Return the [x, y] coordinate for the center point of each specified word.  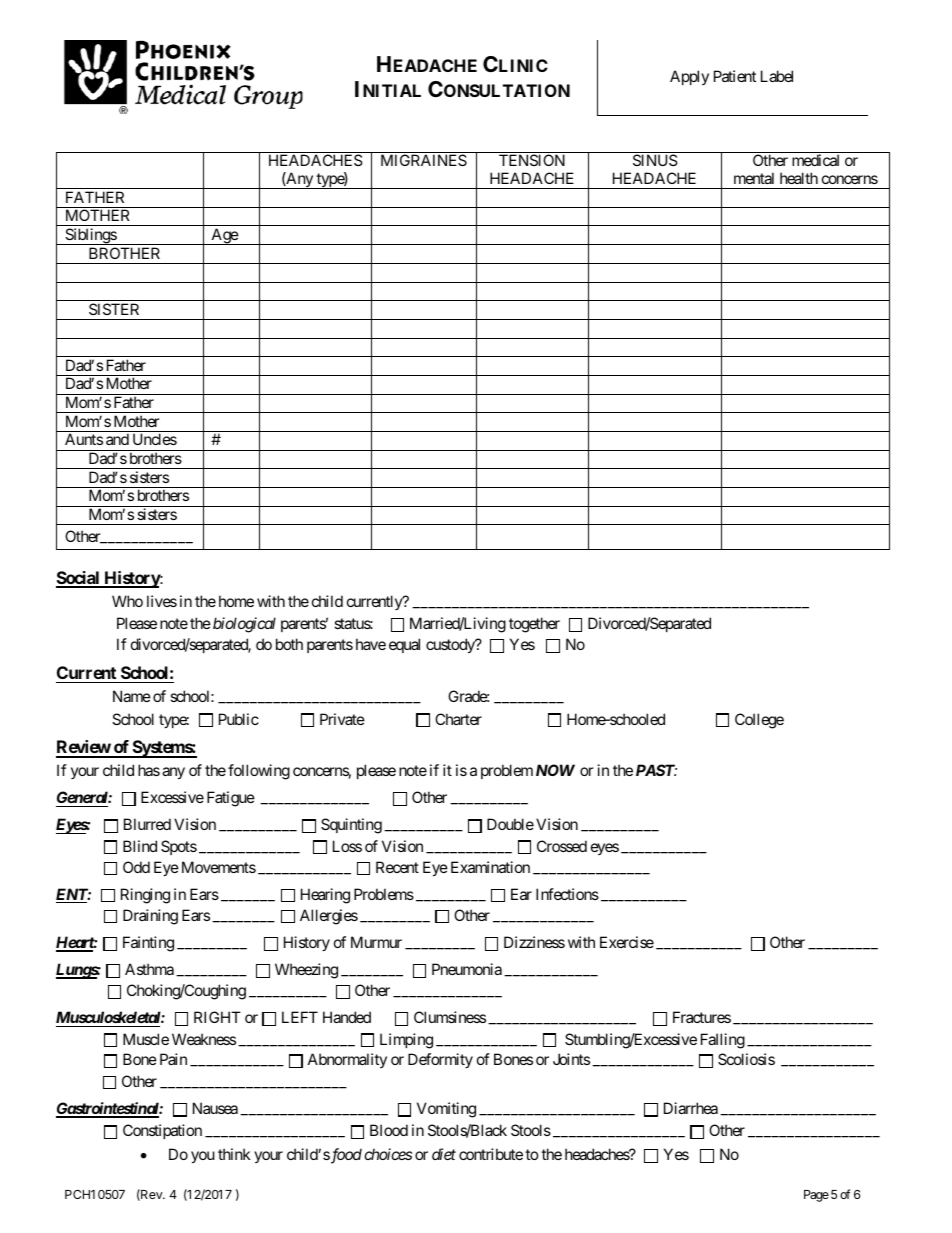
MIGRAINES [424, 160]
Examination [490, 867]
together [534, 625]
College [759, 721]
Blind [140, 846]
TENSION [532, 160]
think [234, 1154]
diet [444, 1154]
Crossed [562, 846]
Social [79, 579]
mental [754, 178]
